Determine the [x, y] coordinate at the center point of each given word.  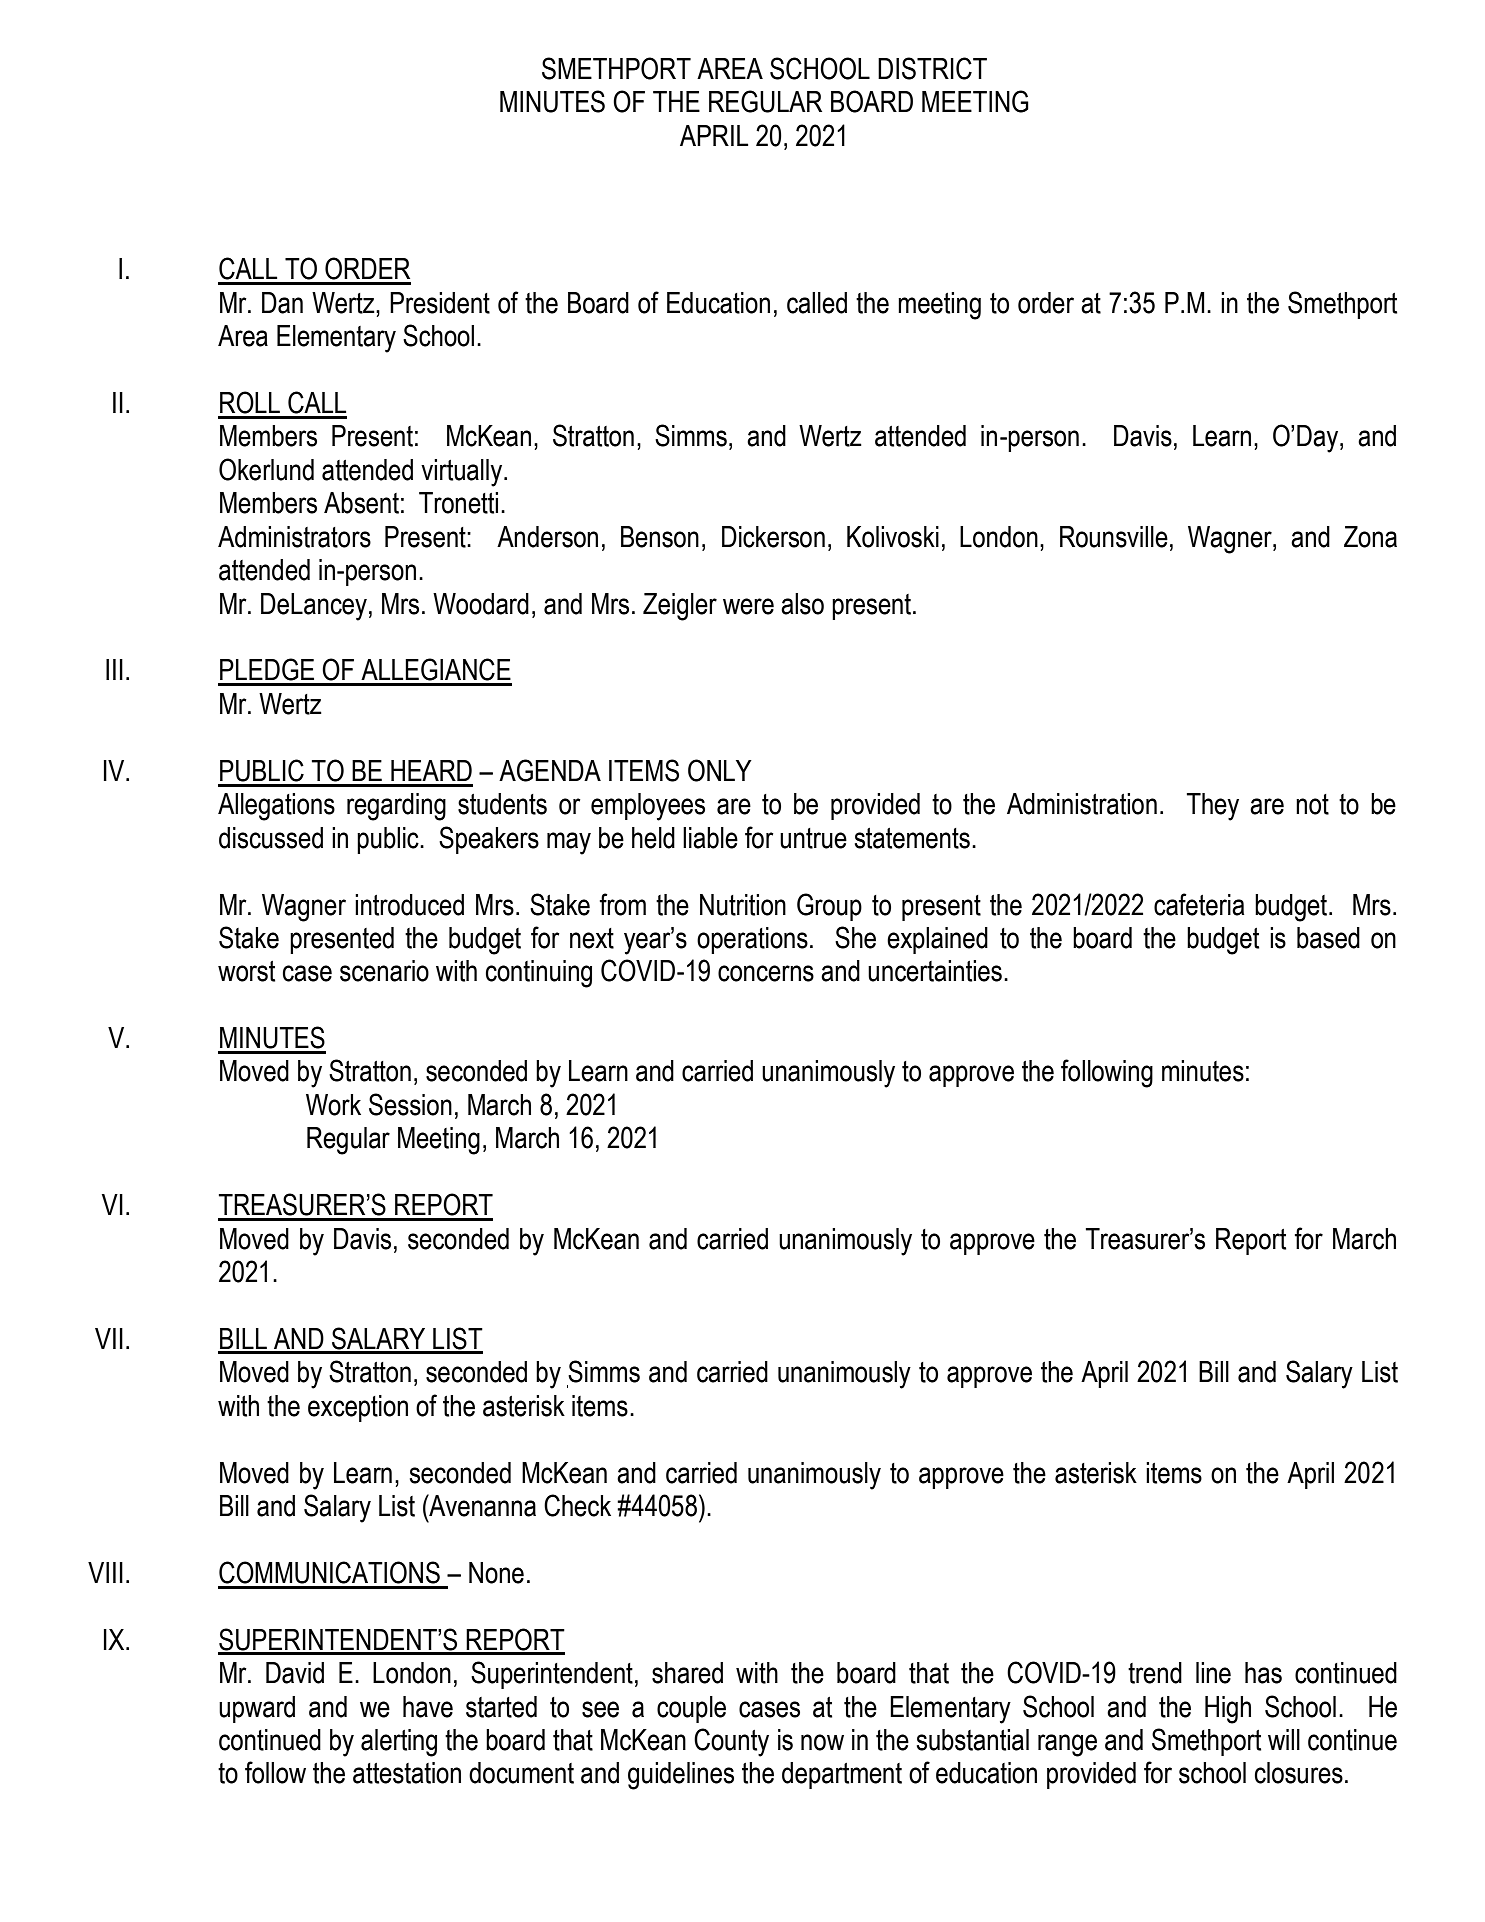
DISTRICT [932, 68]
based [1328, 938]
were [748, 606]
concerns [766, 973]
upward [257, 1709]
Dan [282, 303]
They [1212, 807]
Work [333, 1105]
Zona [1370, 537]
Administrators [294, 537]
